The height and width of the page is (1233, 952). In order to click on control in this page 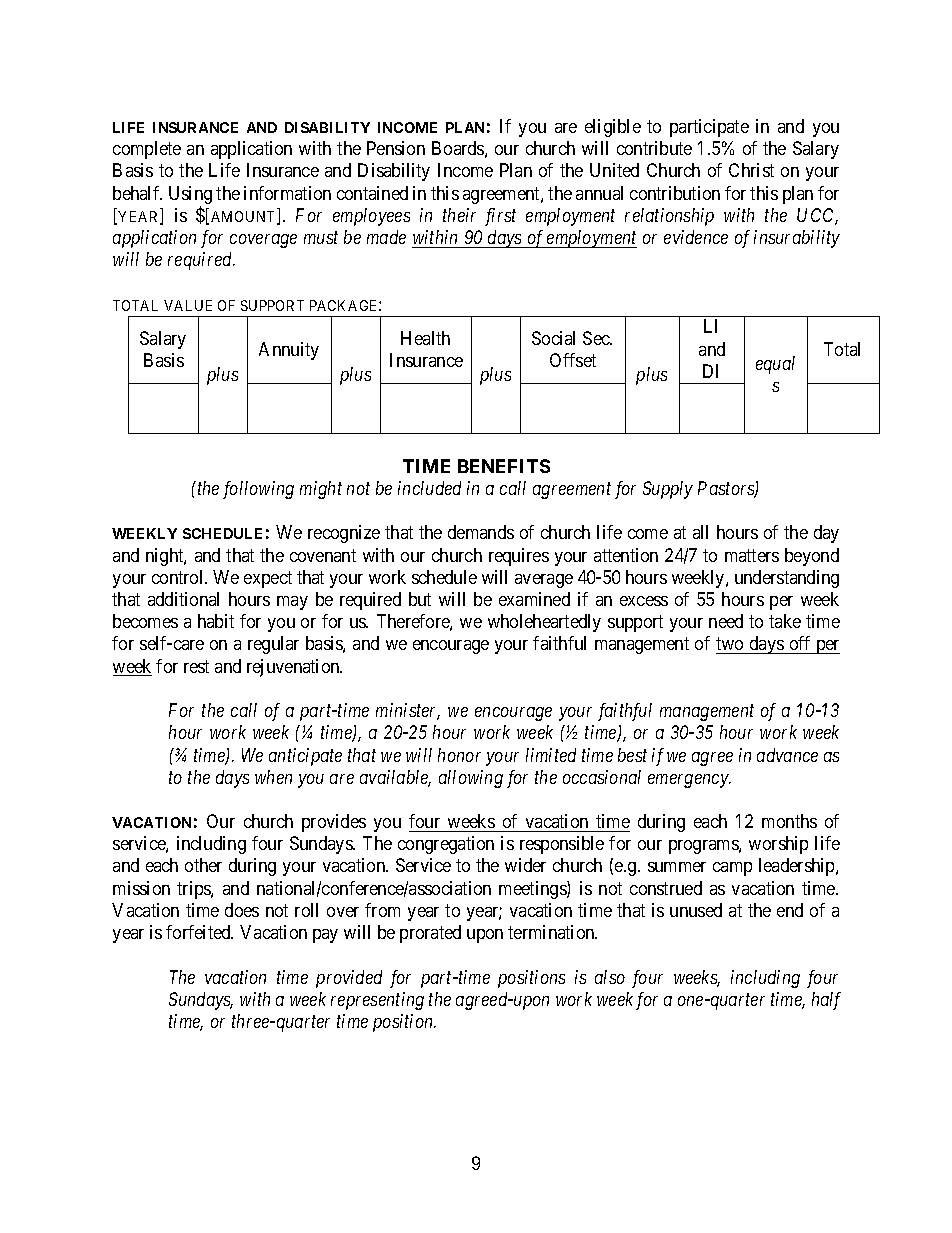, I will do `click(179, 577)`.
